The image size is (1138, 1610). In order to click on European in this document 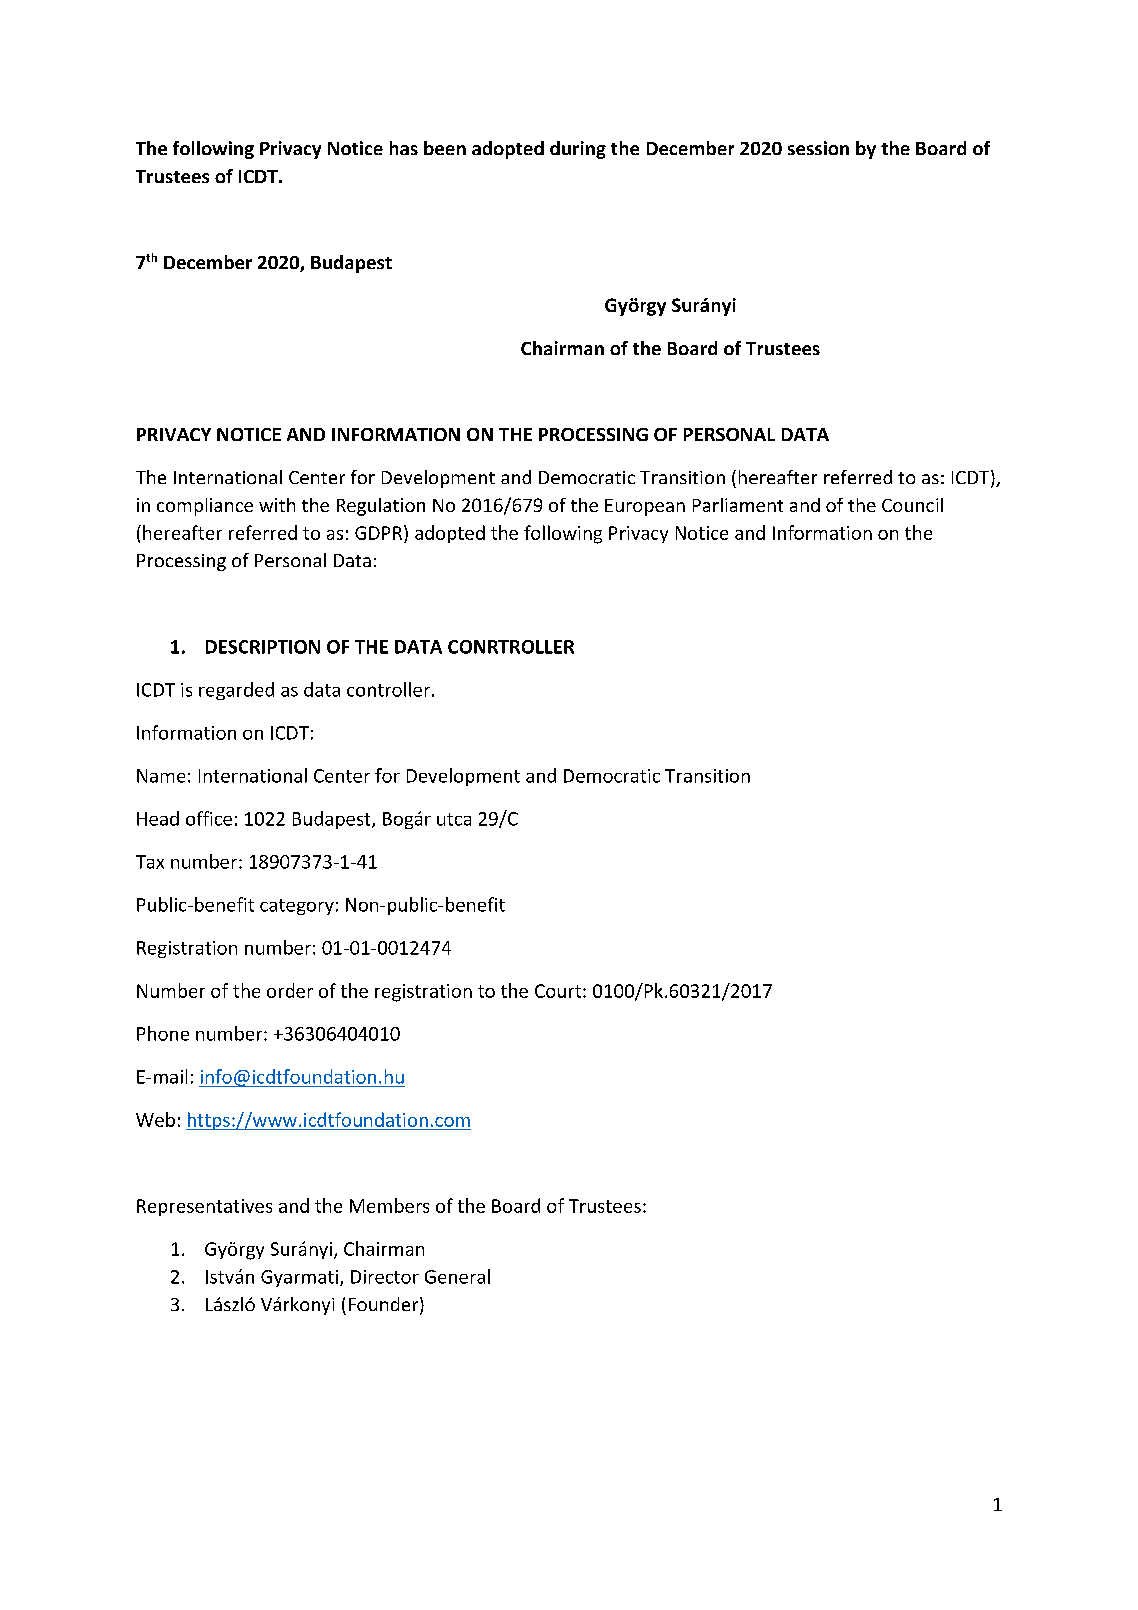, I will do `click(645, 507)`.
